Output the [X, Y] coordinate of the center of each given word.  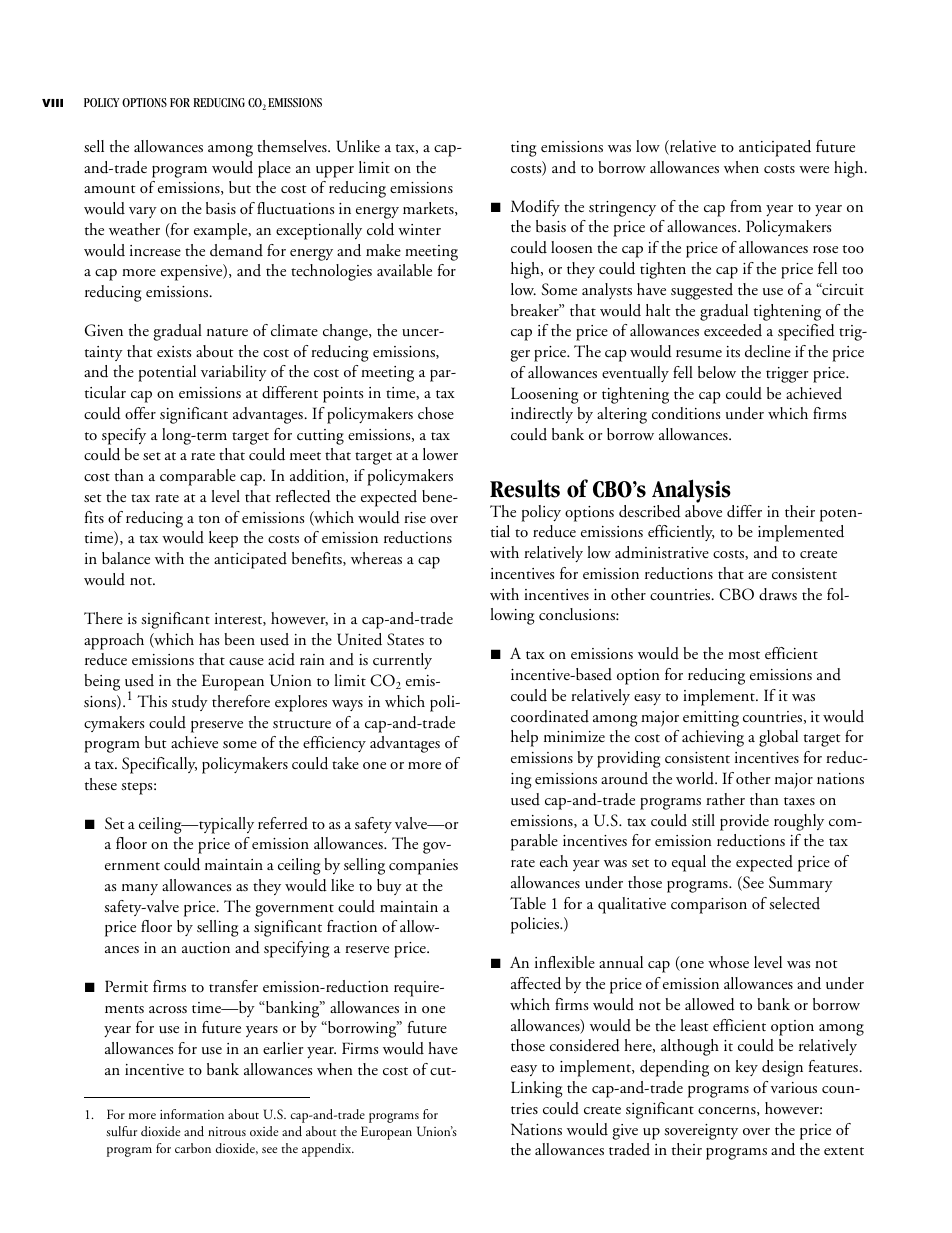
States [405, 639]
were [814, 169]
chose [436, 413]
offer [140, 413]
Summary [801, 884]
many [140, 889]
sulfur [121, 1131]
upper [335, 172]
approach [114, 641]
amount [110, 189]
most [744, 655]
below [717, 372]
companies [423, 867]
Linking [537, 1089]
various [793, 1088]
